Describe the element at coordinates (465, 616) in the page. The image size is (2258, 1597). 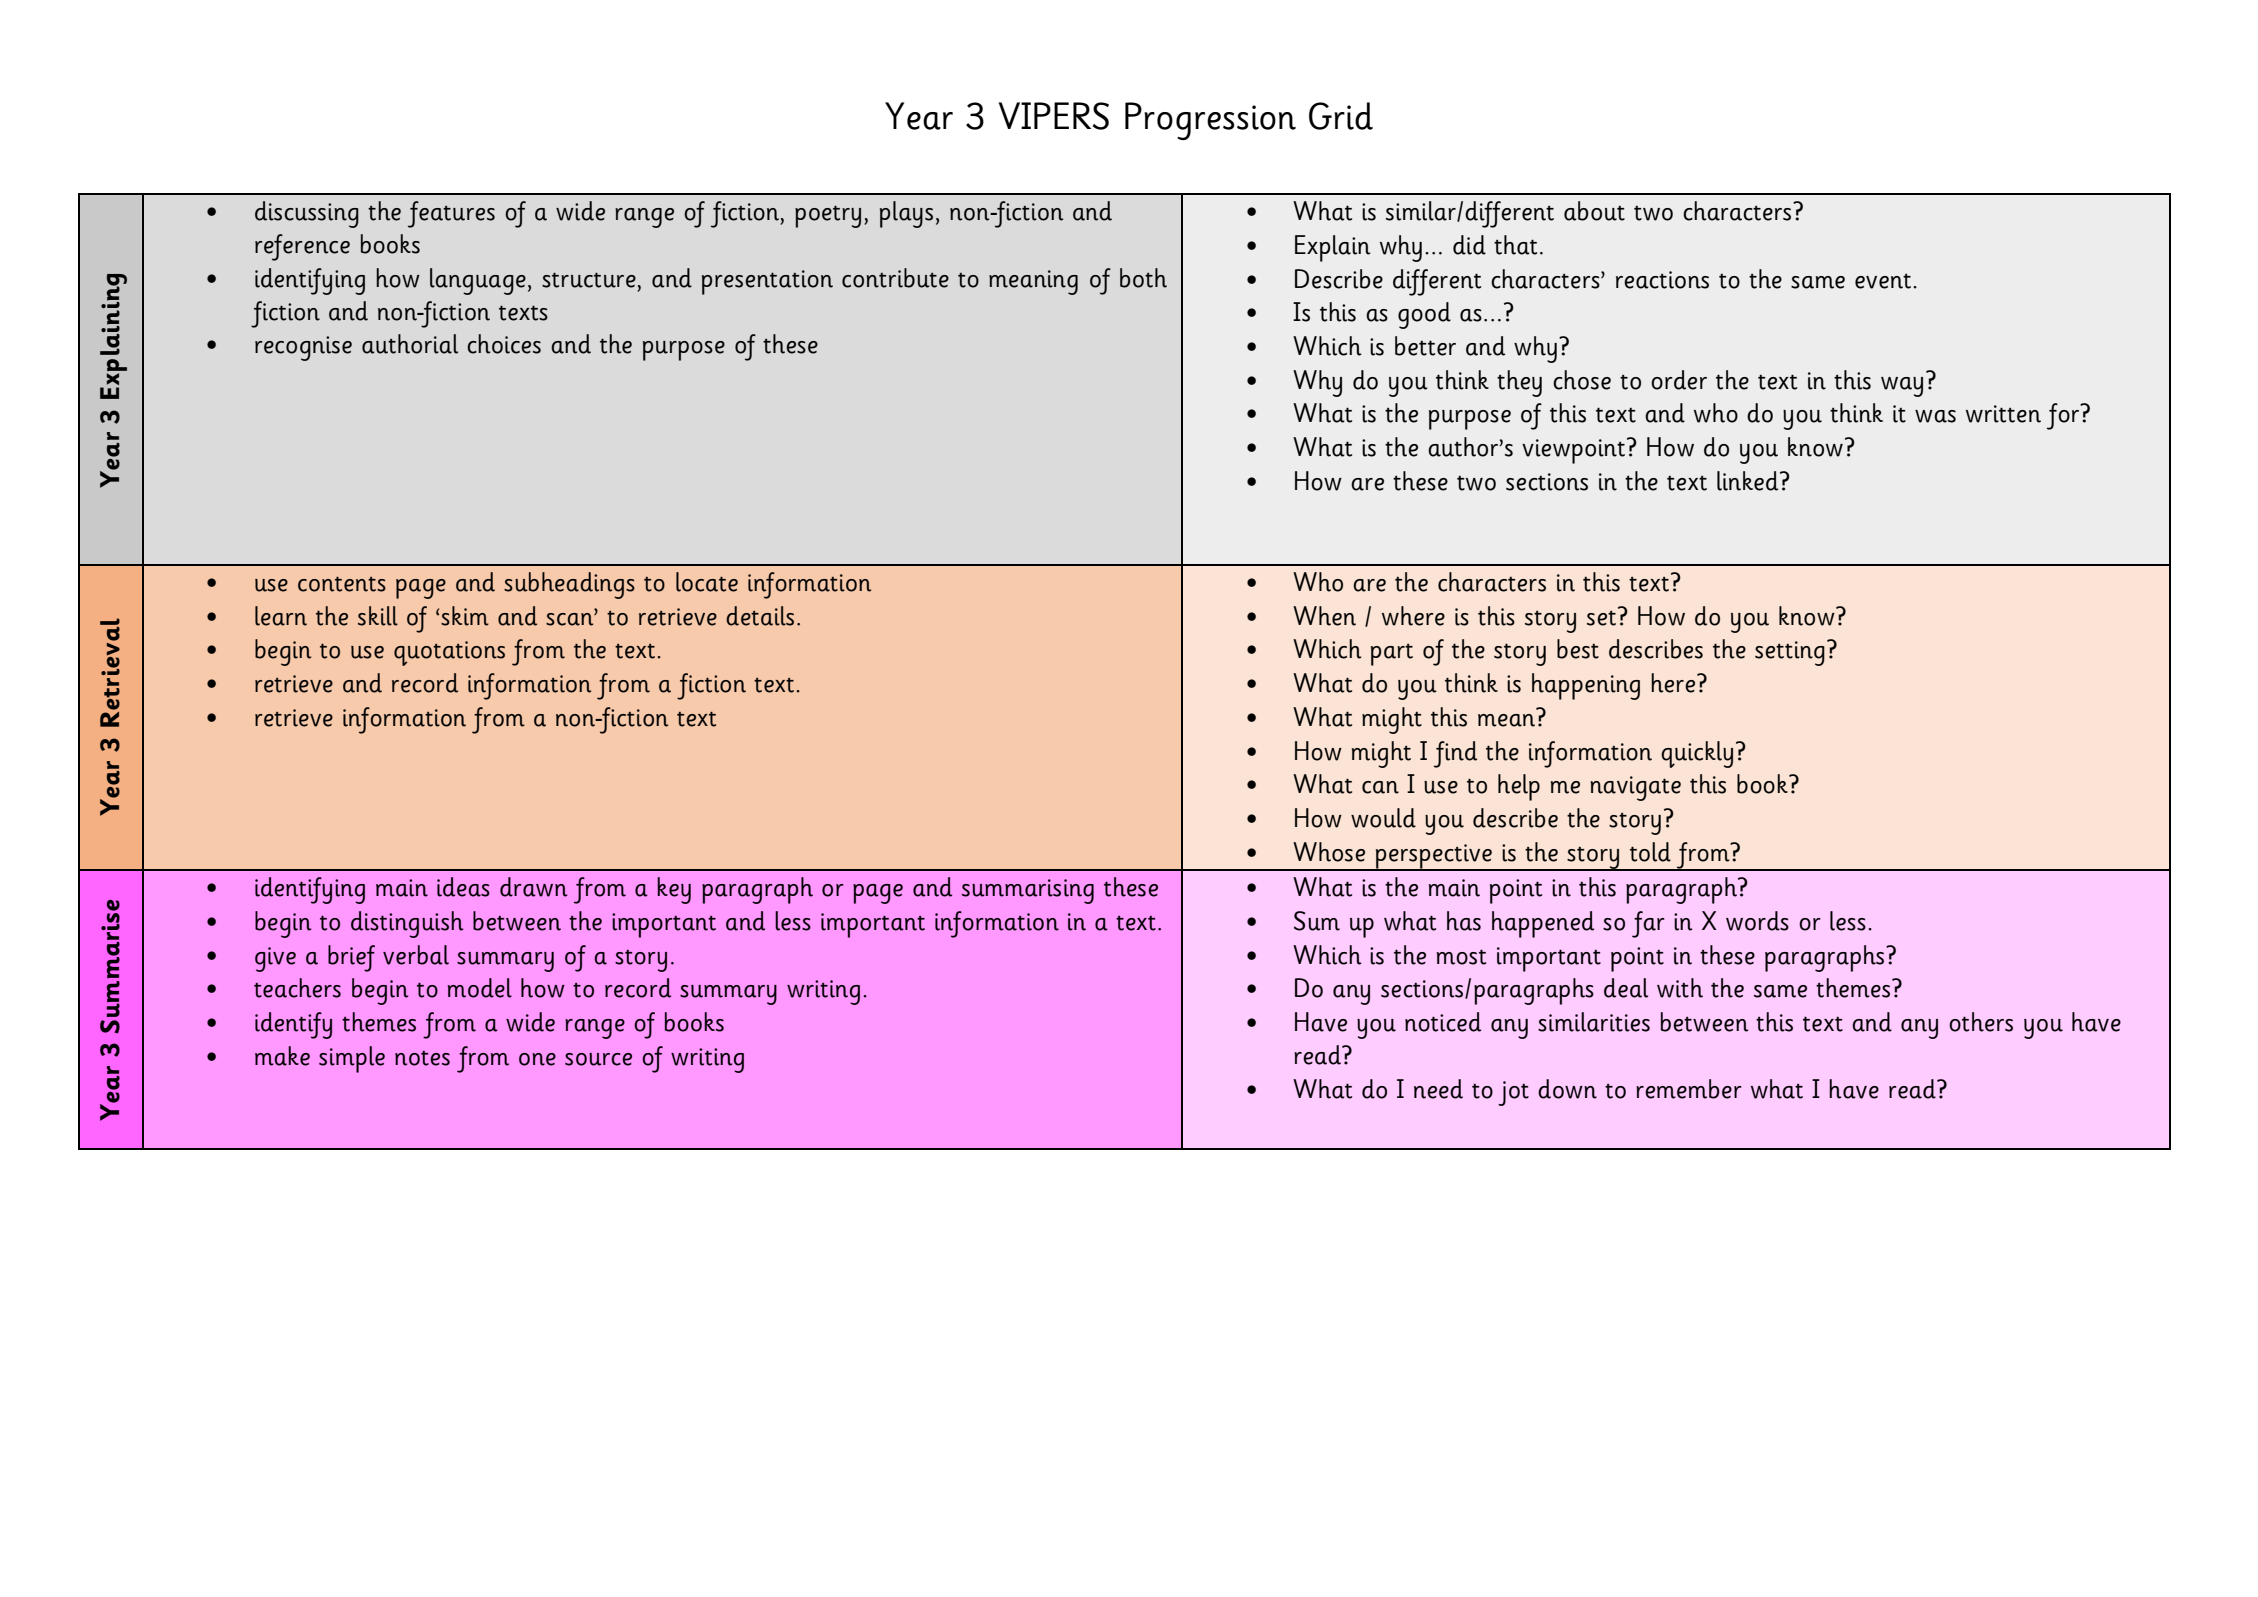
I see `skim` at that location.
